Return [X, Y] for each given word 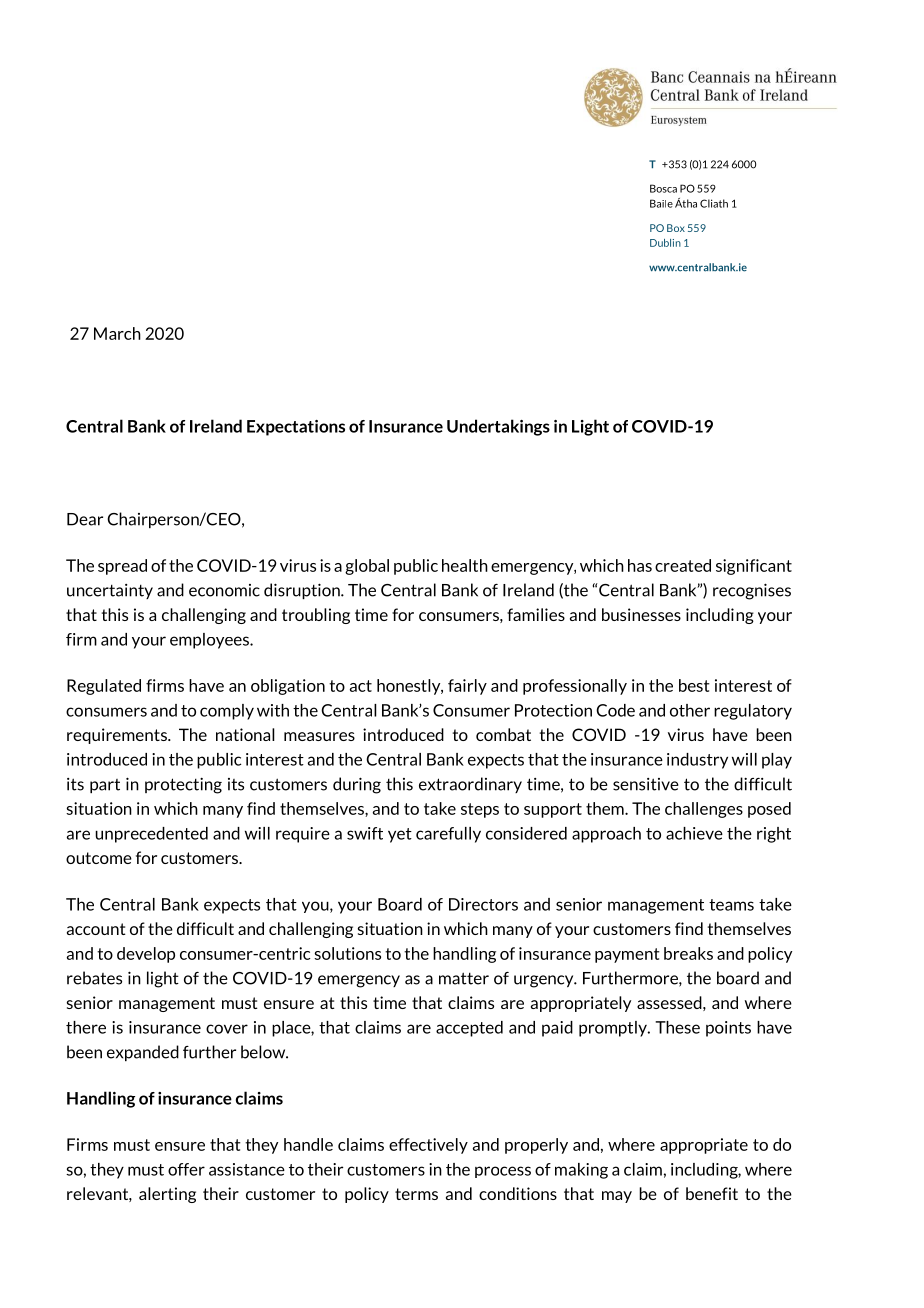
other [690, 710]
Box [676, 228]
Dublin [665, 243]
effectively [428, 1146]
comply [227, 712]
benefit [712, 1193]
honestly [410, 687]
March [117, 333]
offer [186, 1169]
